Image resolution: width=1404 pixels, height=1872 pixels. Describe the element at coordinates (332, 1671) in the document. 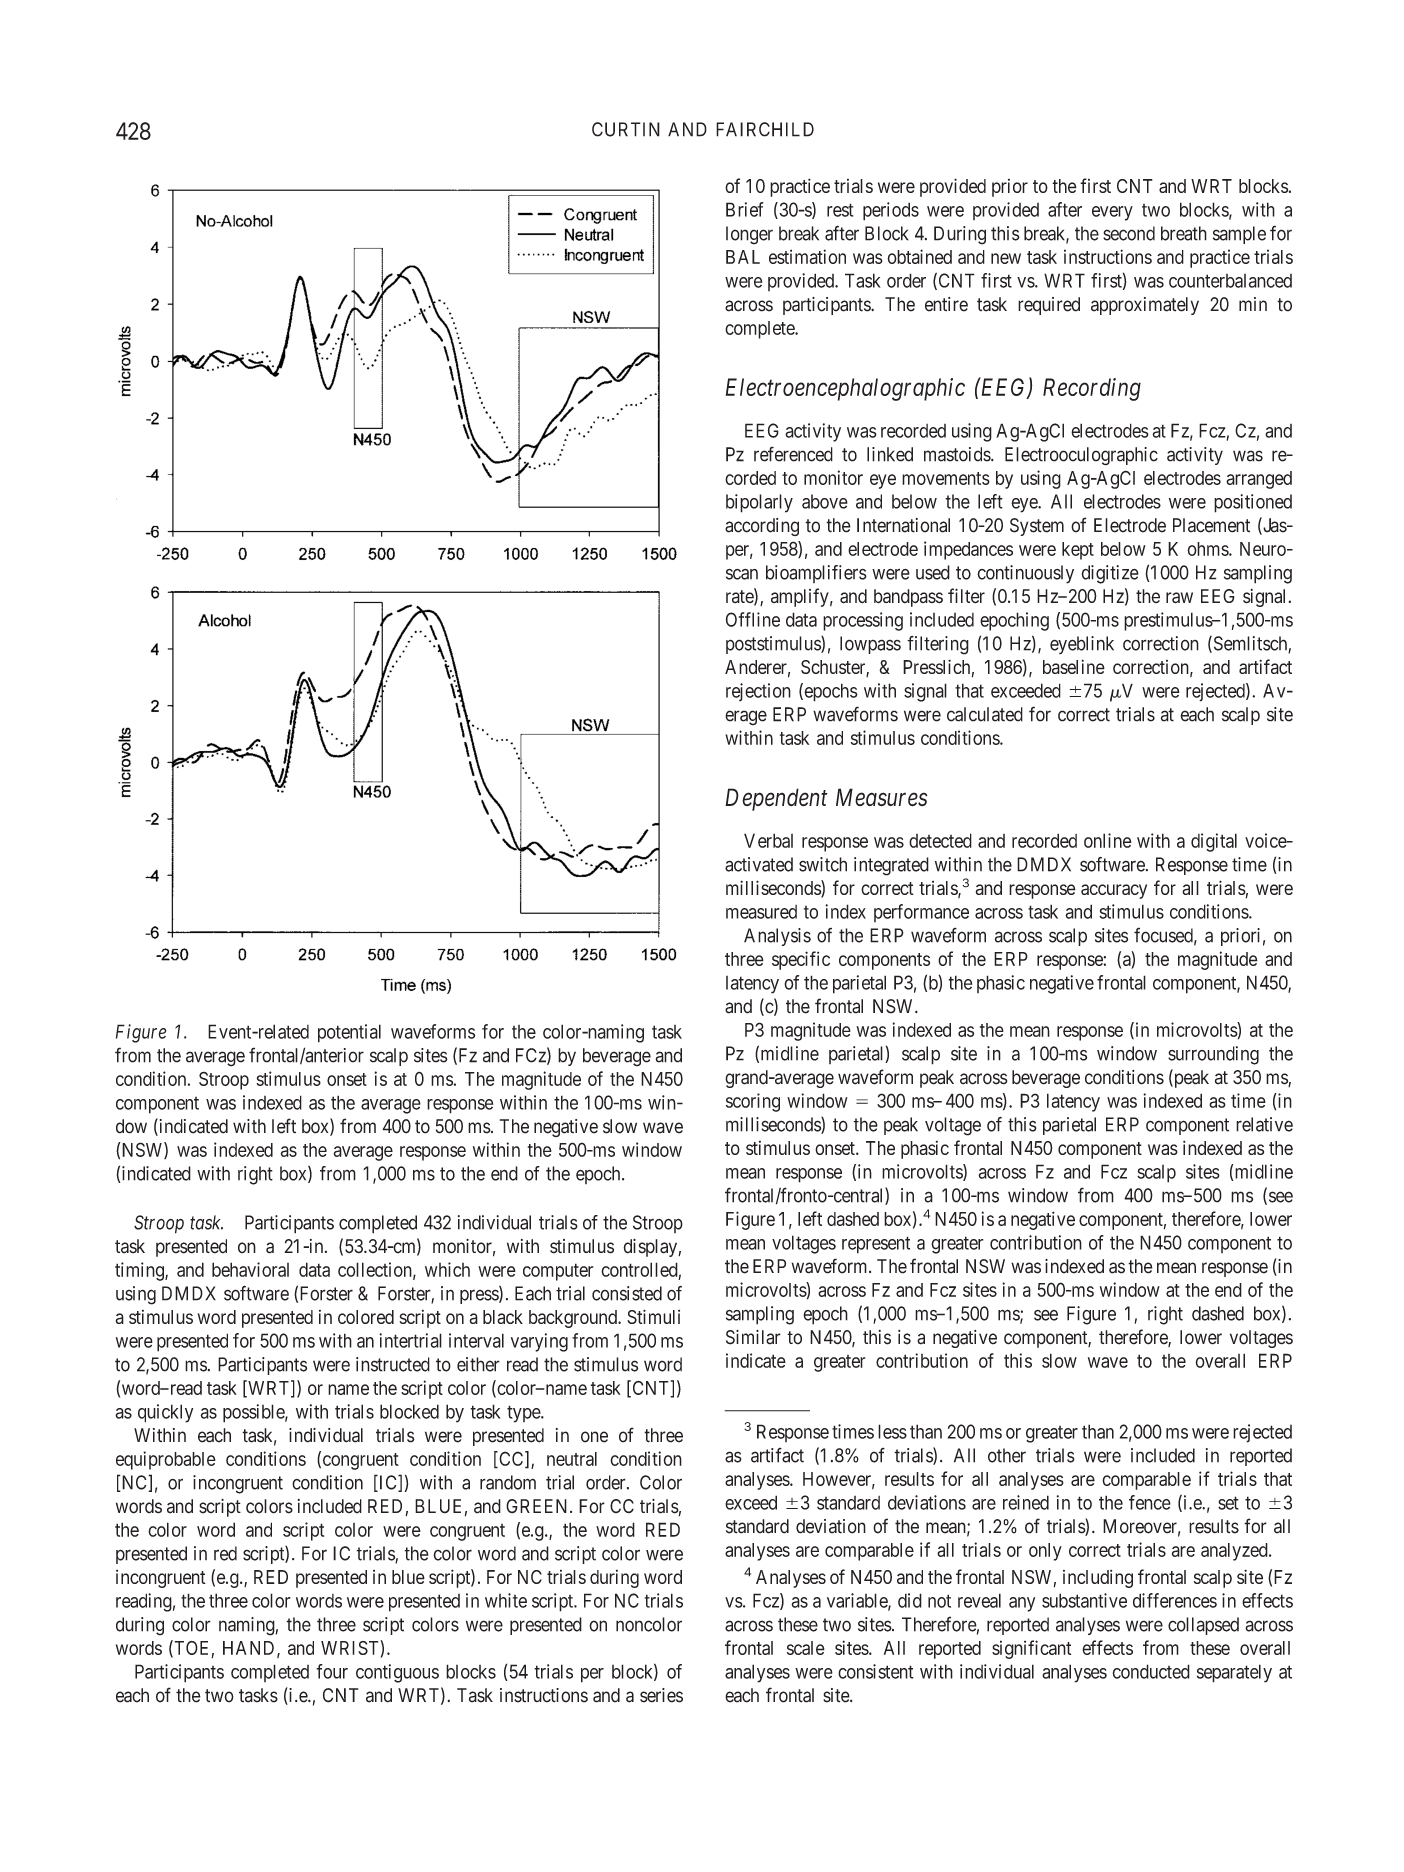

I see `four` at that location.
